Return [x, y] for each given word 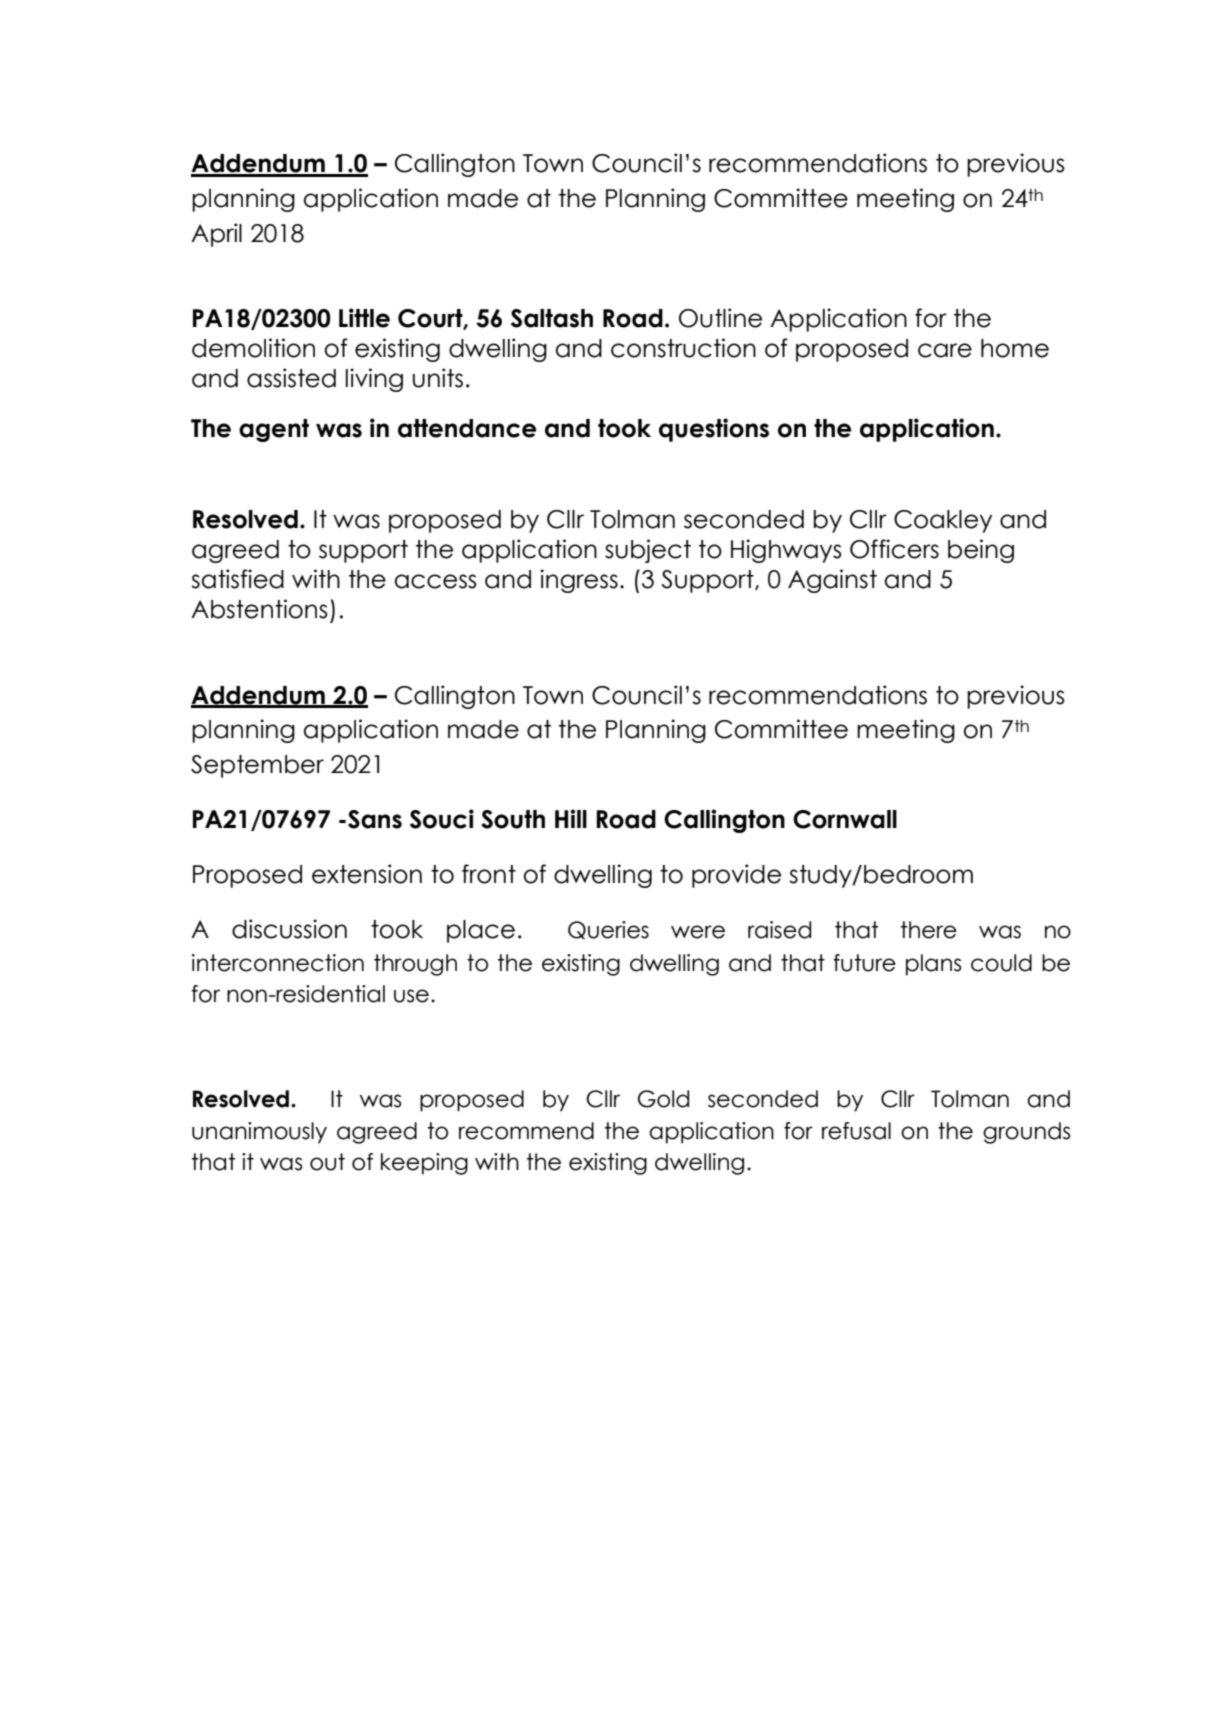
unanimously [259, 1133]
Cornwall [845, 819]
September [257, 766]
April [216, 235]
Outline [720, 318]
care [945, 350]
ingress [579, 581]
